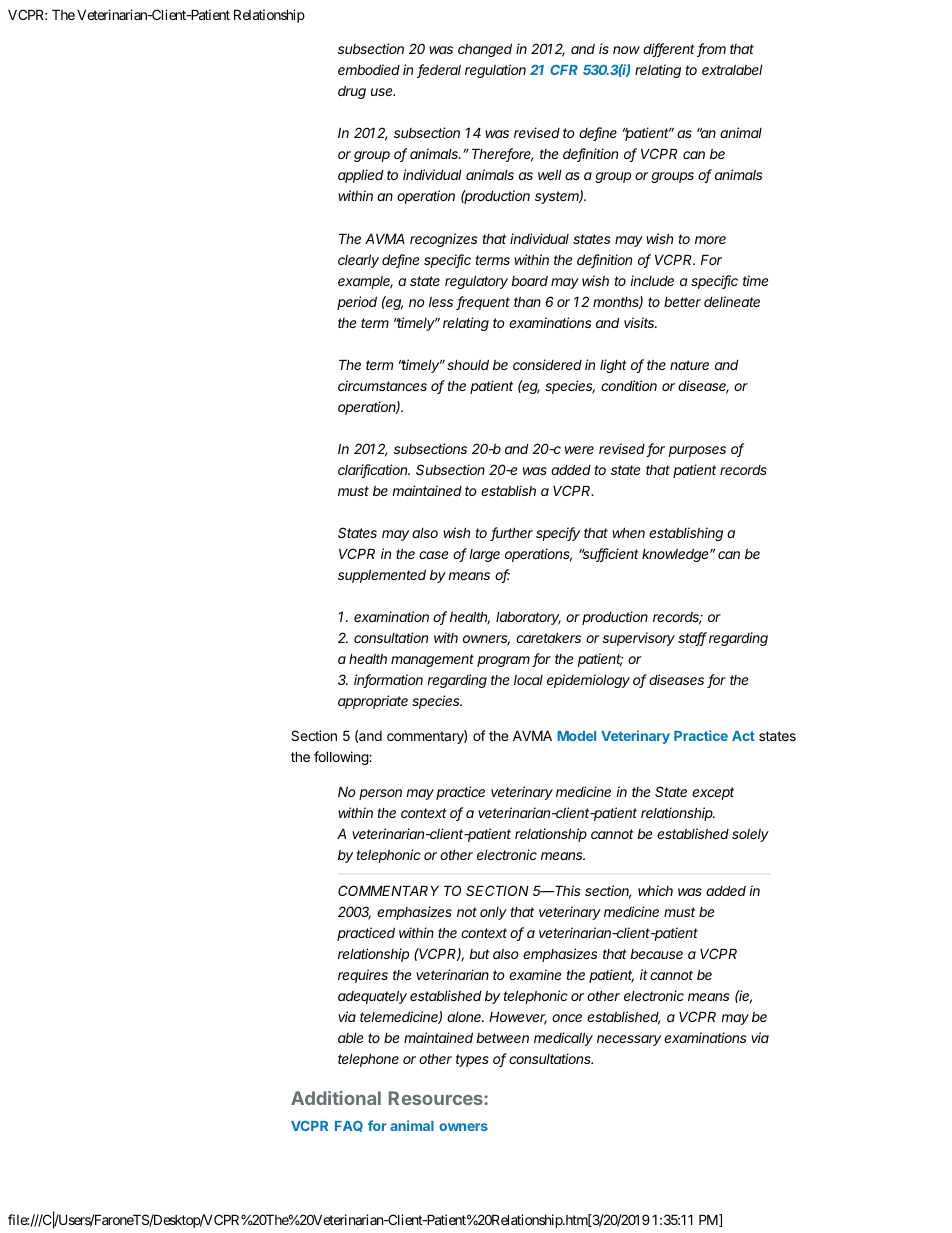 This page has height=1233, width=952. What do you see at coordinates (564, 70) in the page?
I see `CFR` at bounding box center [564, 70].
